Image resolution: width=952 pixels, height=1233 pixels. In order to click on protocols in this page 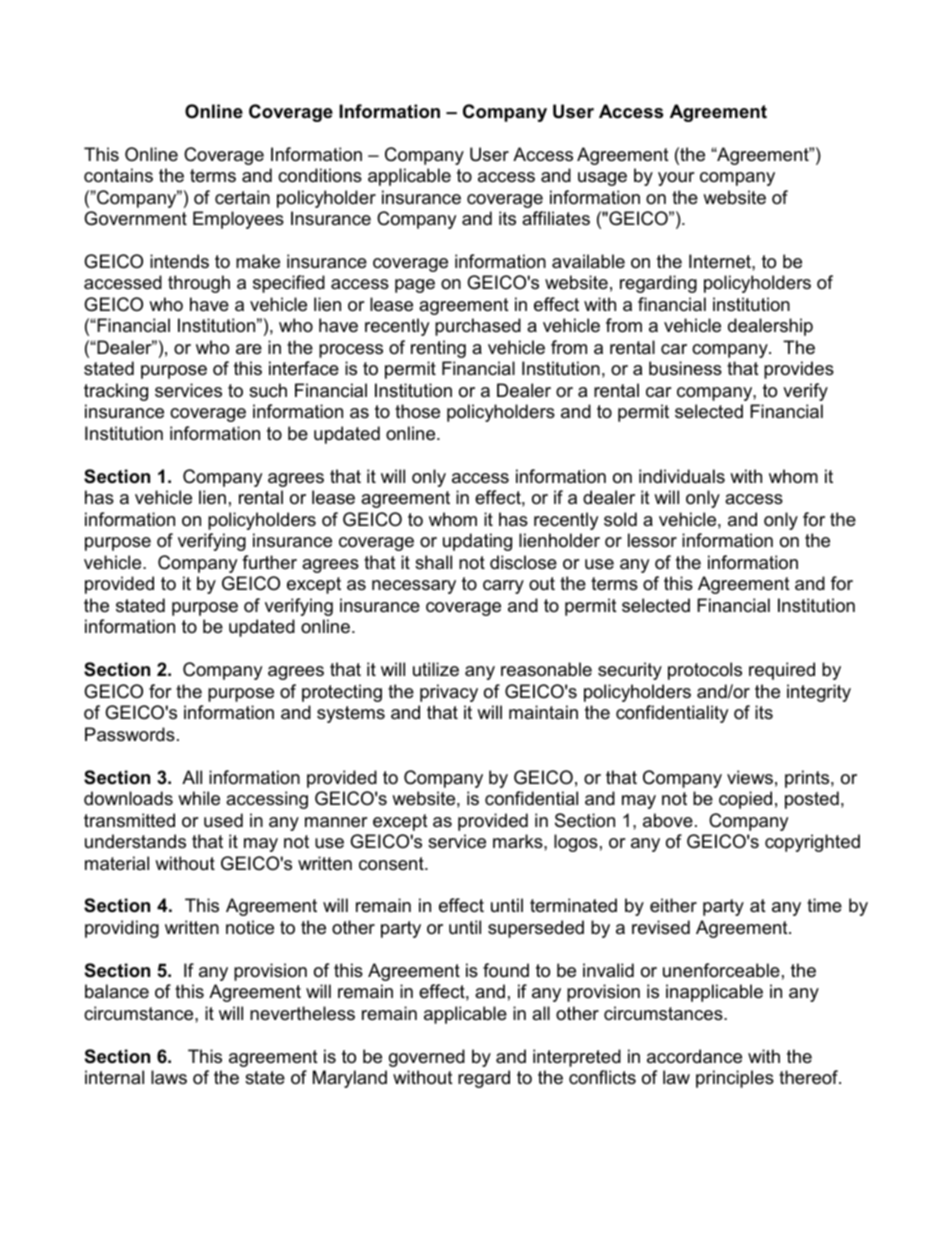, I will do `click(705, 671)`.
